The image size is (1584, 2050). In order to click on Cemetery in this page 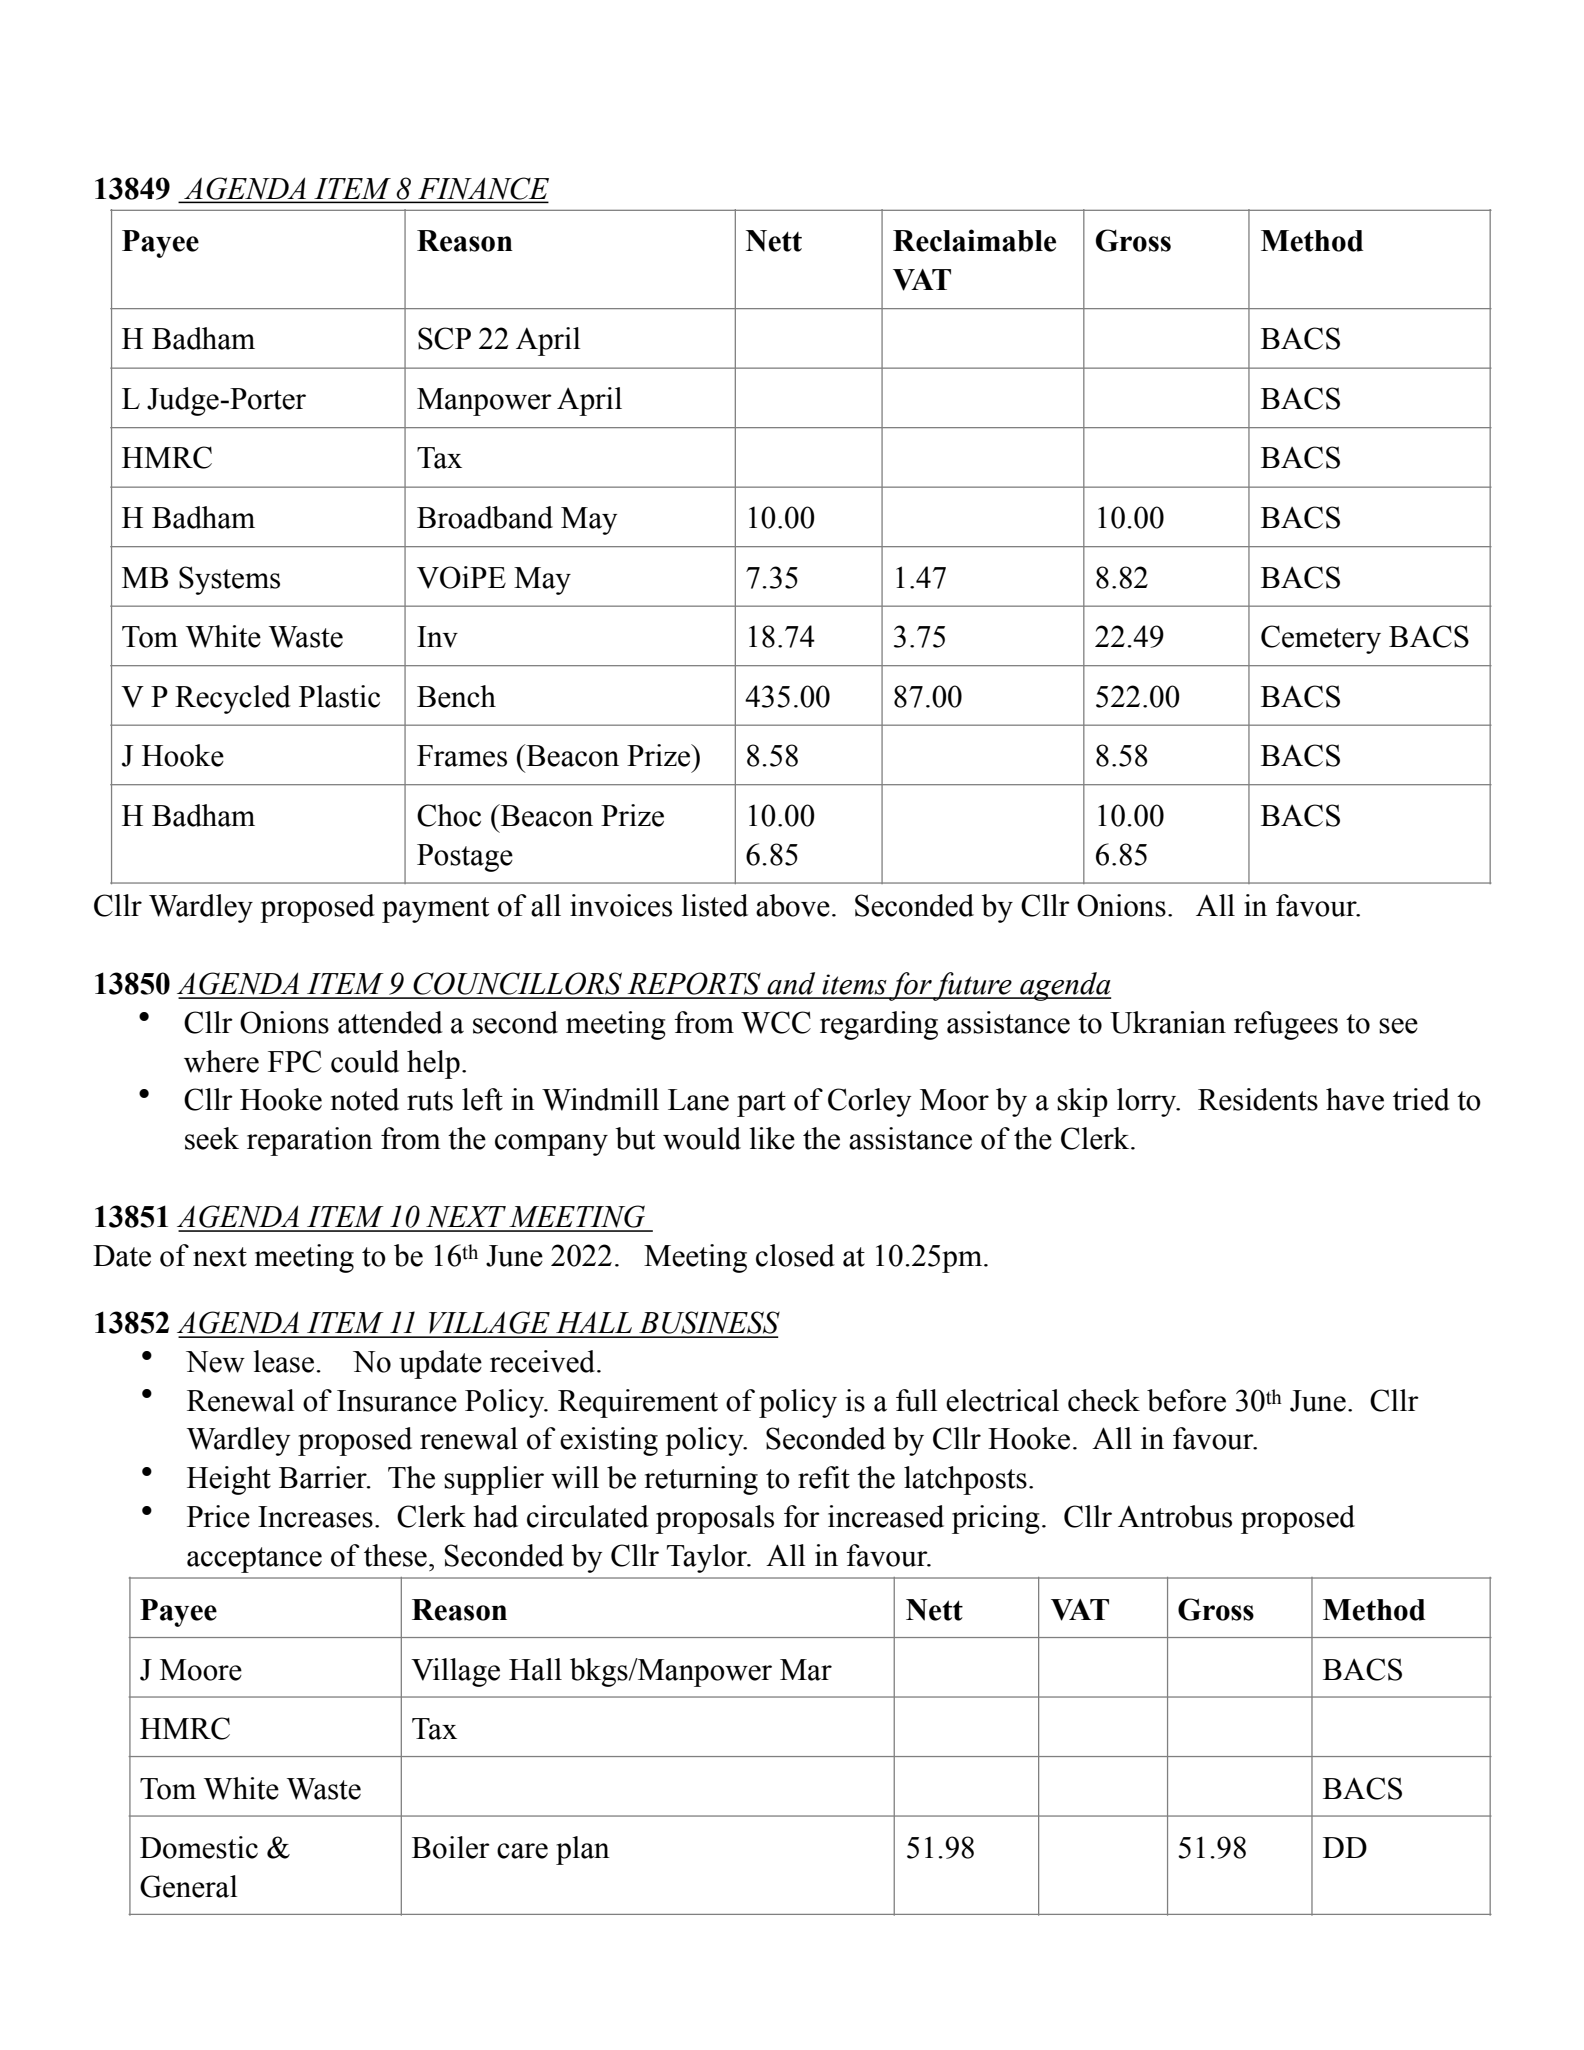, I will do `click(1321, 639)`.
